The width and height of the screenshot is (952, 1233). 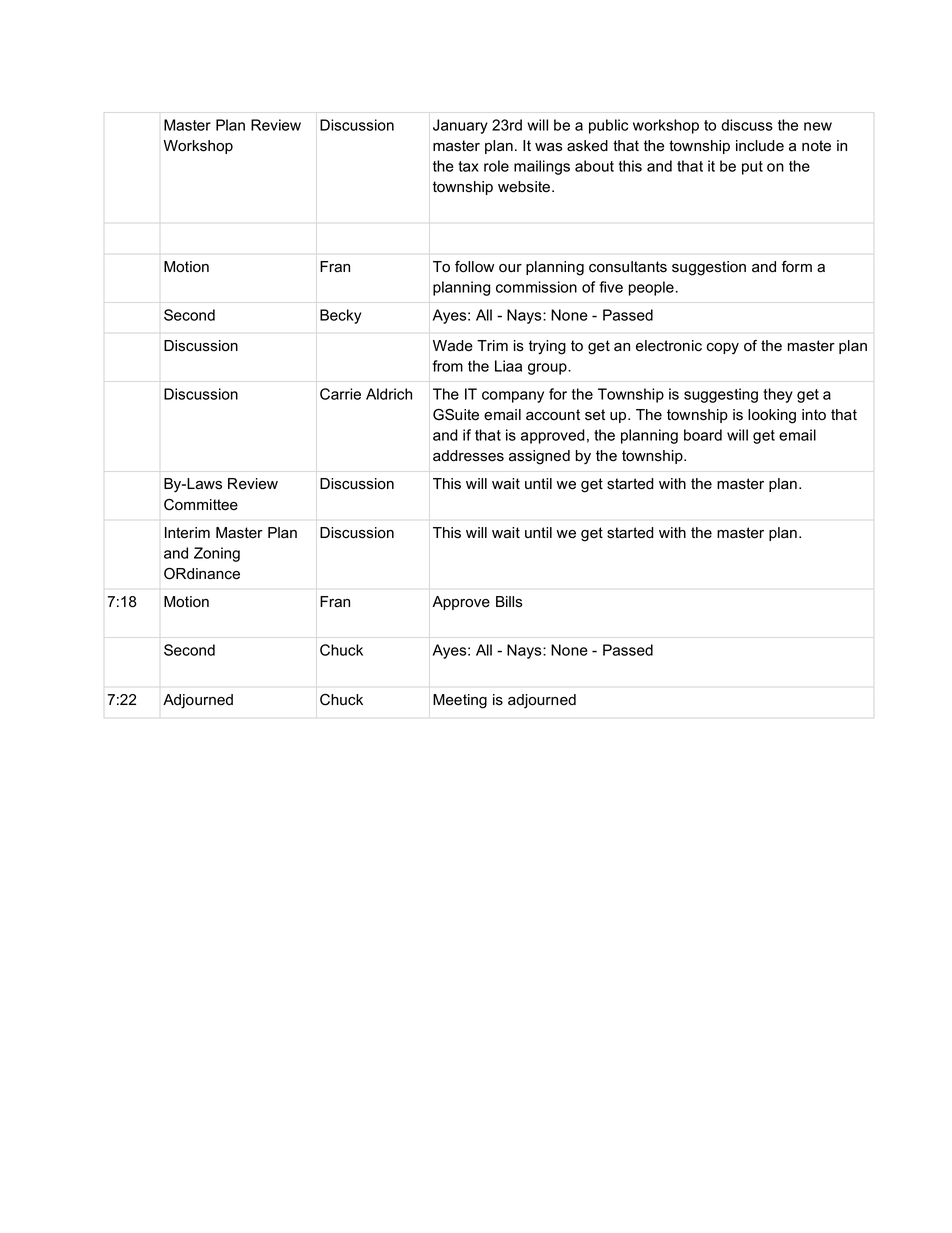 I want to click on Trim, so click(x=492, y=345).
